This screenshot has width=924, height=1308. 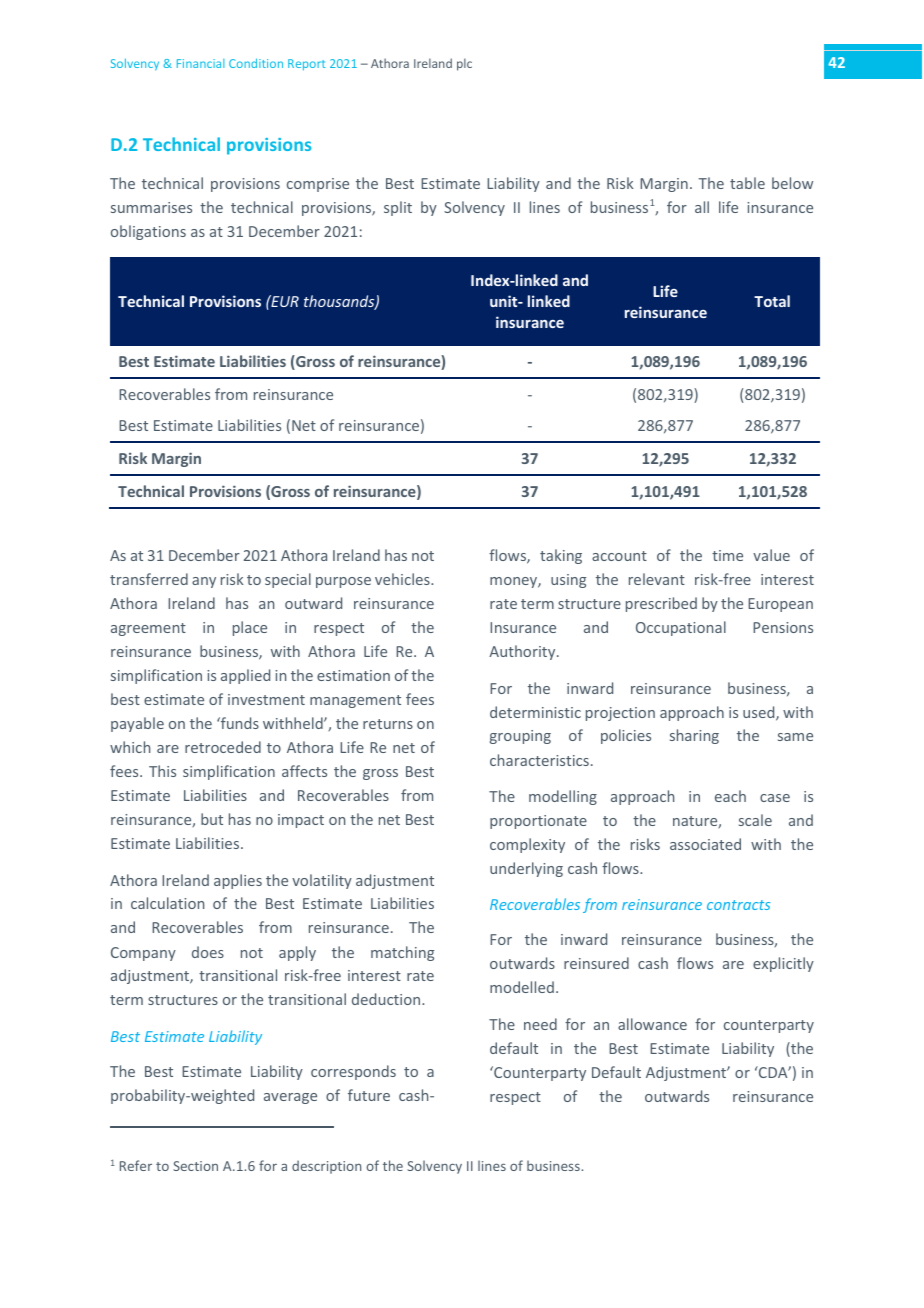 I want to click on underlying, so click(x=526, y=869).
